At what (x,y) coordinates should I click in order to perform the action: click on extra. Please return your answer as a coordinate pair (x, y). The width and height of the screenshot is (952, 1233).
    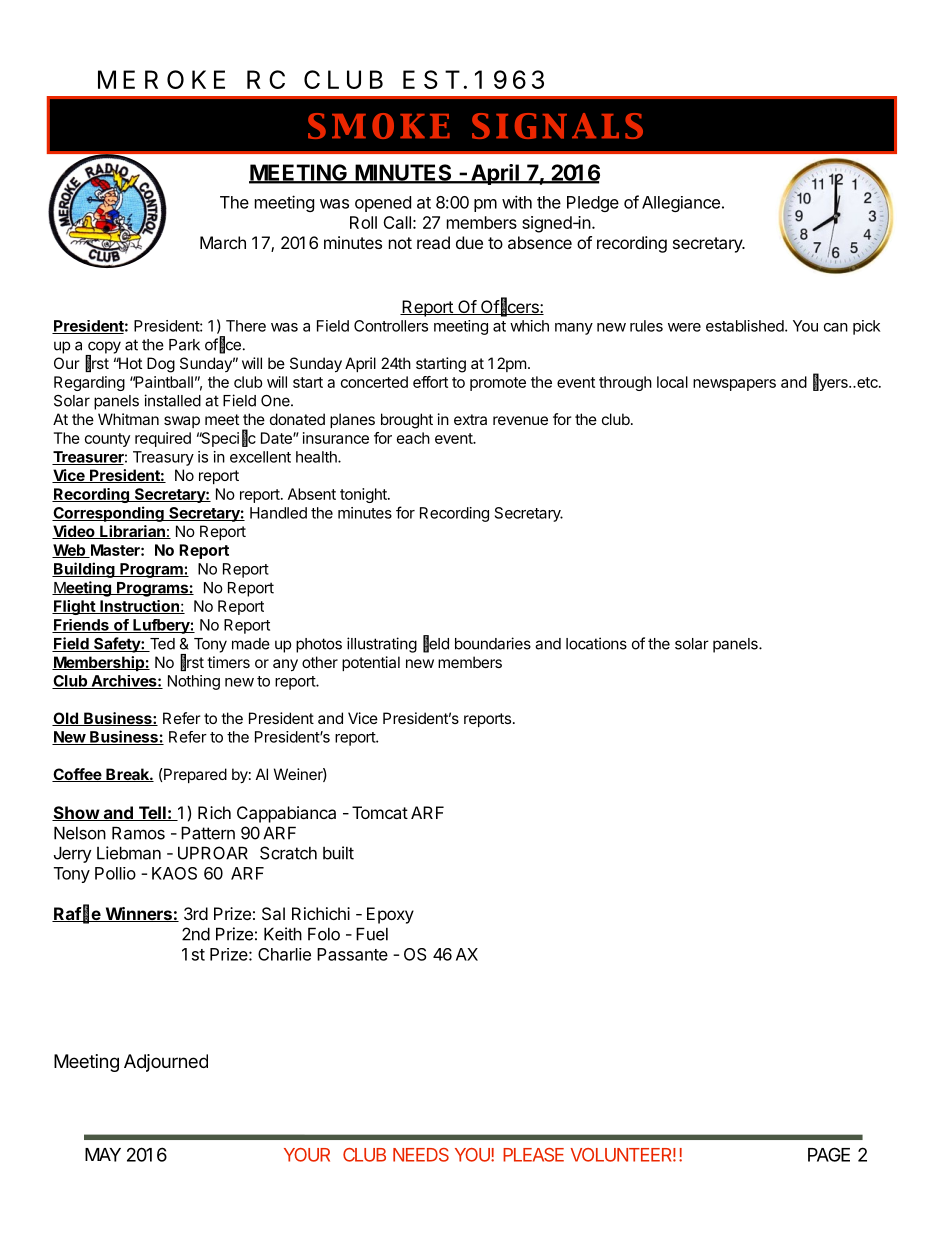
    Looking at the image, I should click on (470, 419).
